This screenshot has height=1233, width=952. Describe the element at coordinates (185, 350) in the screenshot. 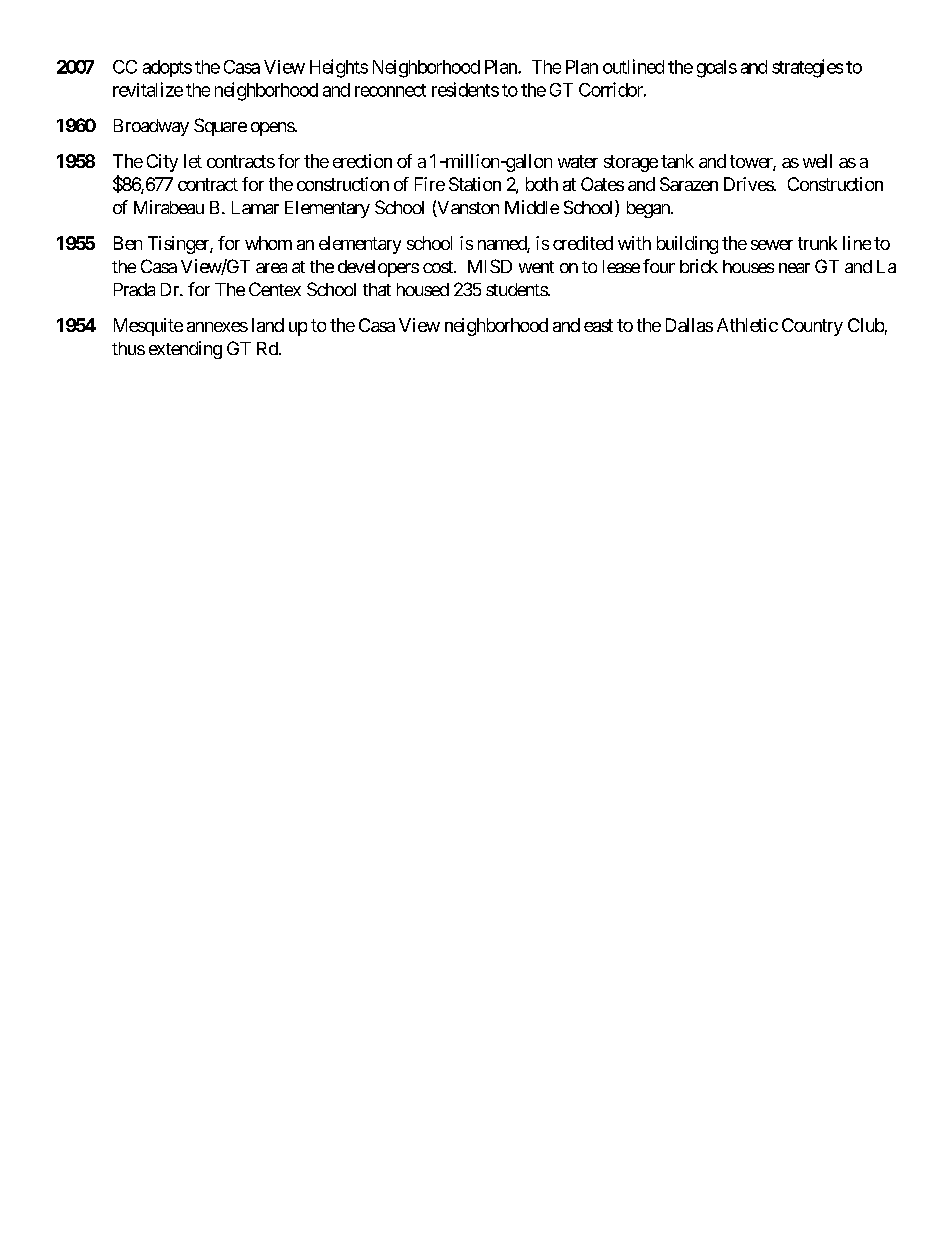

I see `extending` at that location.
